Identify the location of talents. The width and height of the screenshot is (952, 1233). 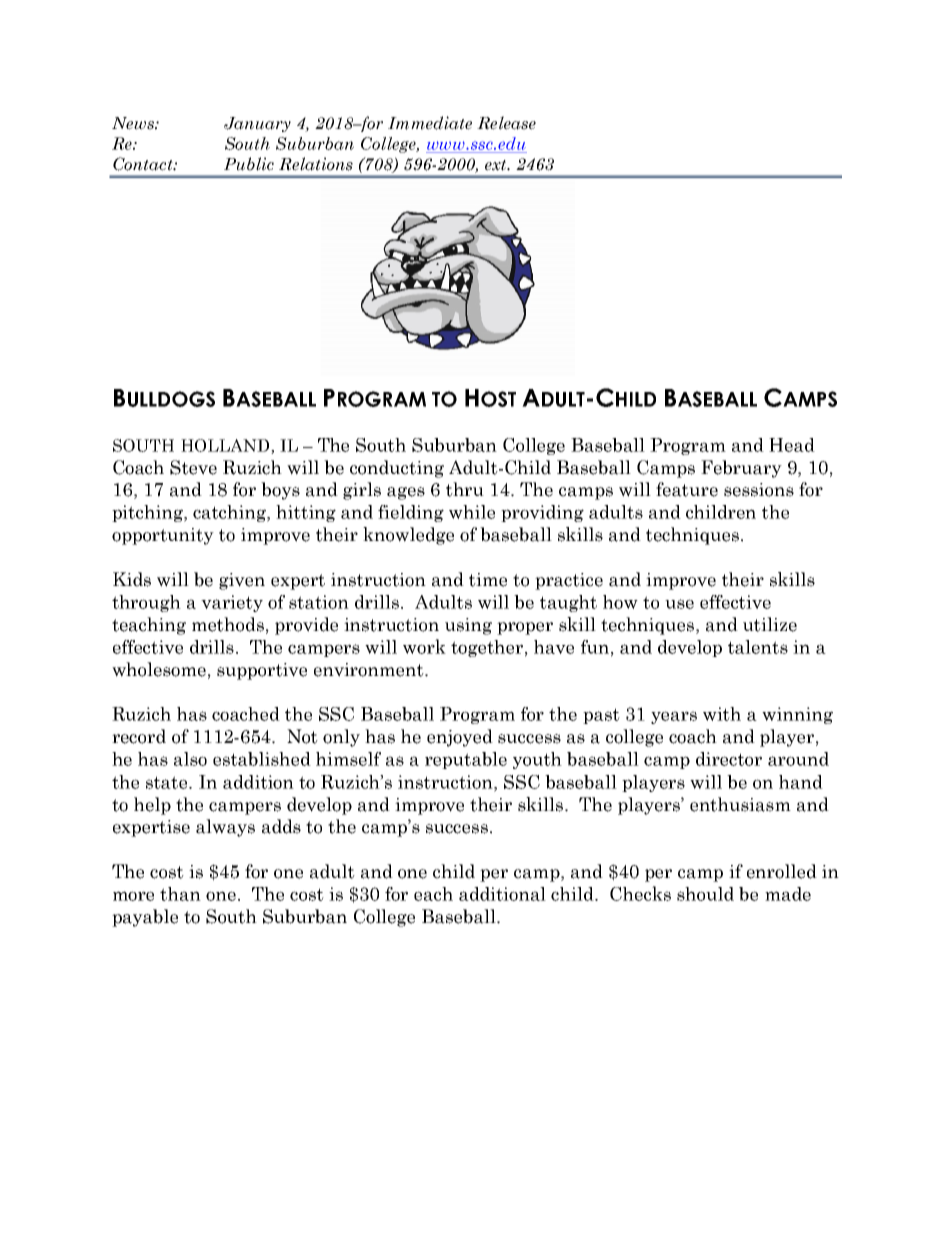
(758, 647).
